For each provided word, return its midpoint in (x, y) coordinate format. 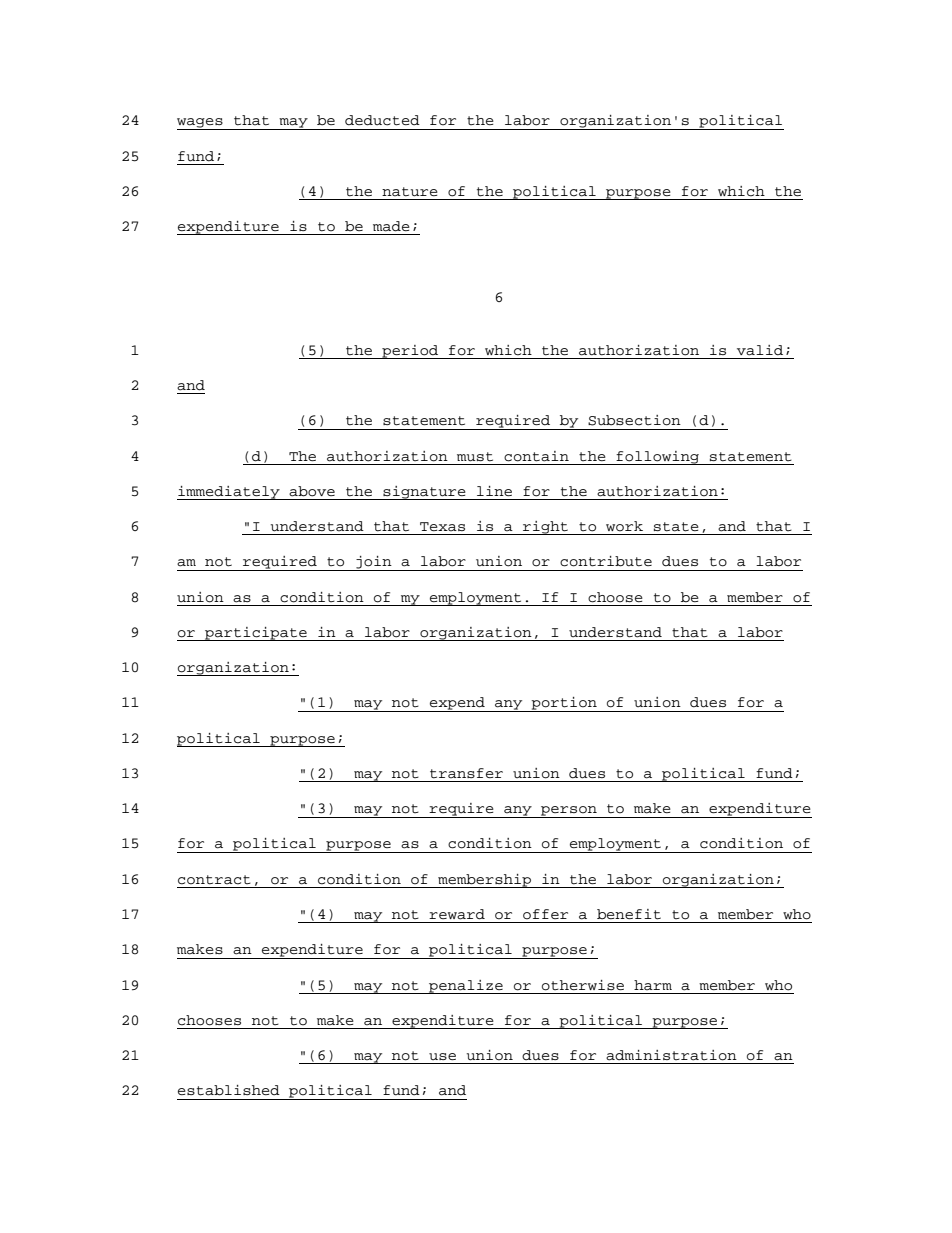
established (229, 1090)
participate (256, 634)
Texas (442, 527)
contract (214, 880)
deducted (382, 120)
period (410, 352)
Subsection (634, 420)
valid (760, 350)
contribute (606, 561)
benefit (629, 914)
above (312, 491)
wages (201, 124)
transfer (466, 773)
